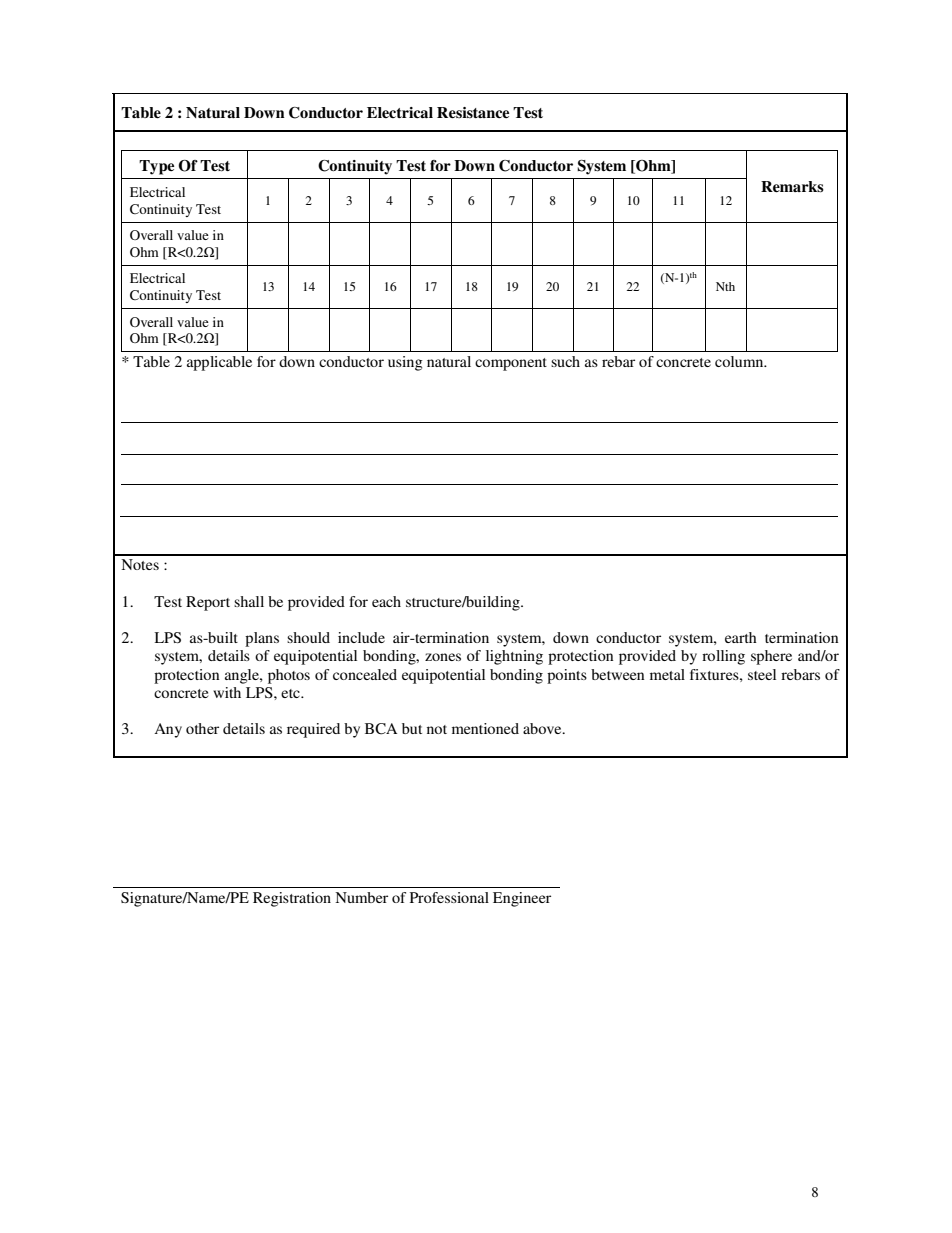 This image has height=1233, width=952. I want to click on Type, so click(156, 167).
